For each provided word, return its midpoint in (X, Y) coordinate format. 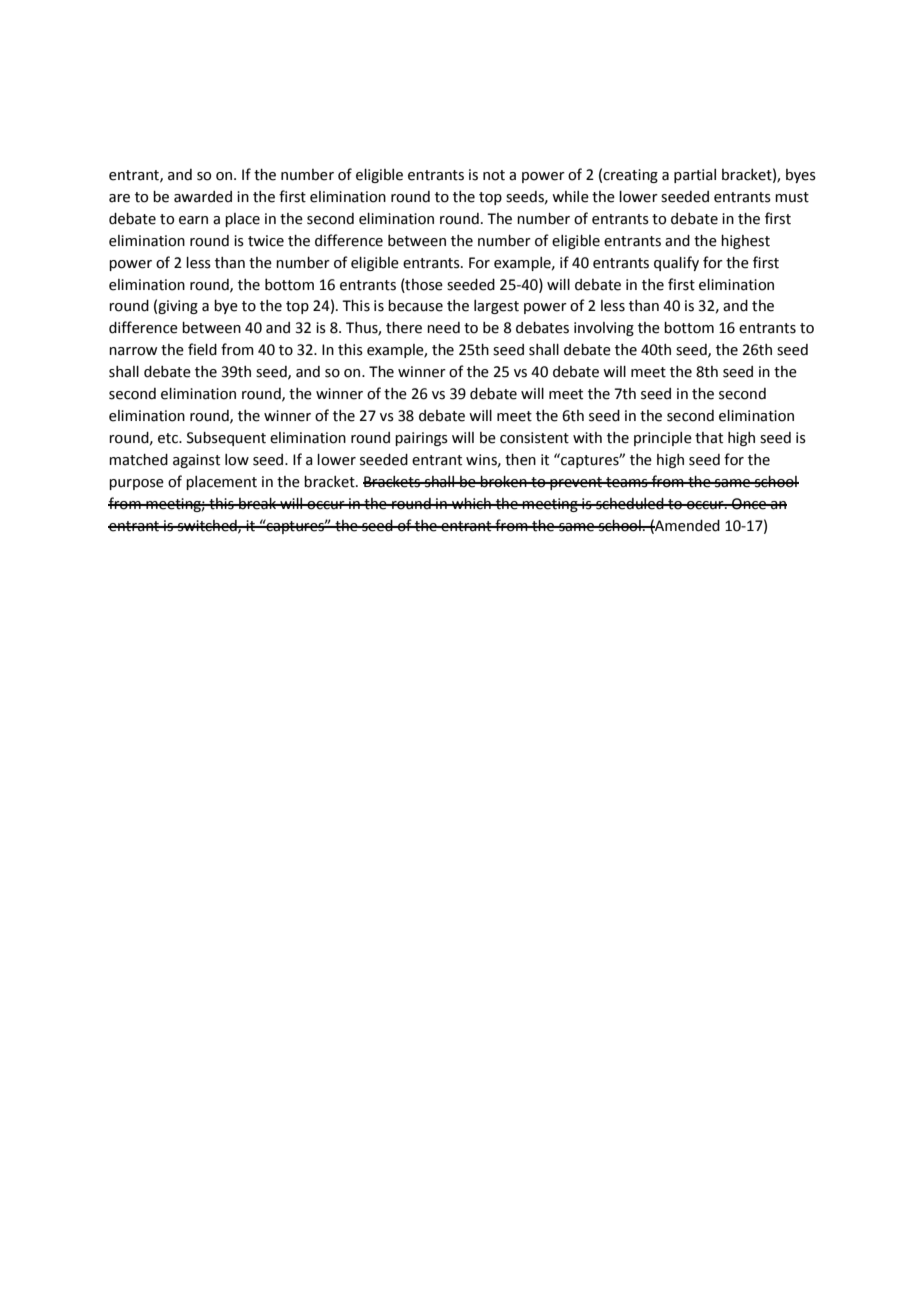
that (709, 438)
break (258, 504)
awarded (203, 197)
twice (266, 241)
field (202, 349)
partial (695, 176)
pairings (421, 439)
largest (496, 307)
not (494, 175)
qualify (676, 263)
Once (749, 504)
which (471, 504)
